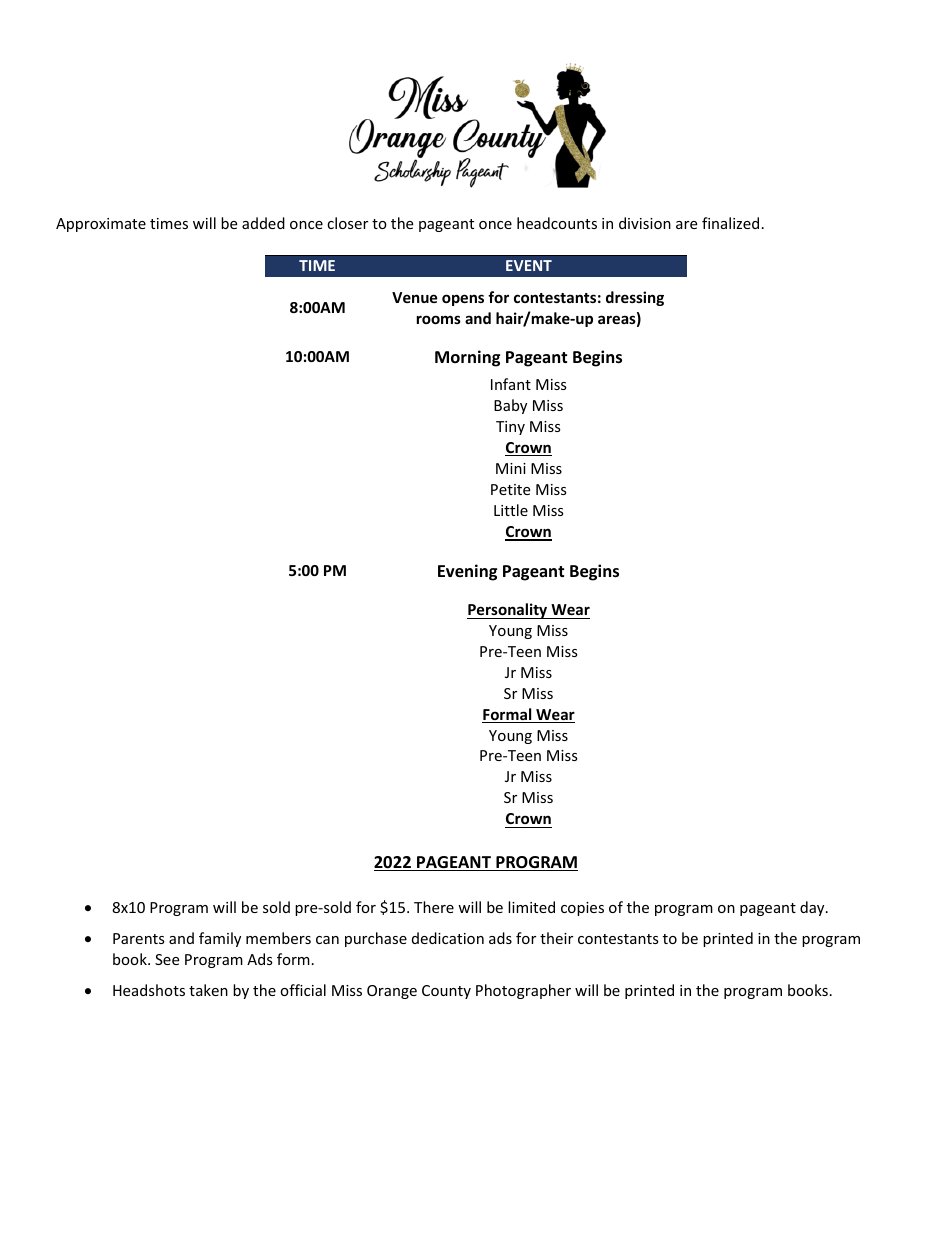 This screenshot has width=952, height=1233. Describe the element at coordinates (511, 468) in the screenshot. I see `Mini` at that location.
